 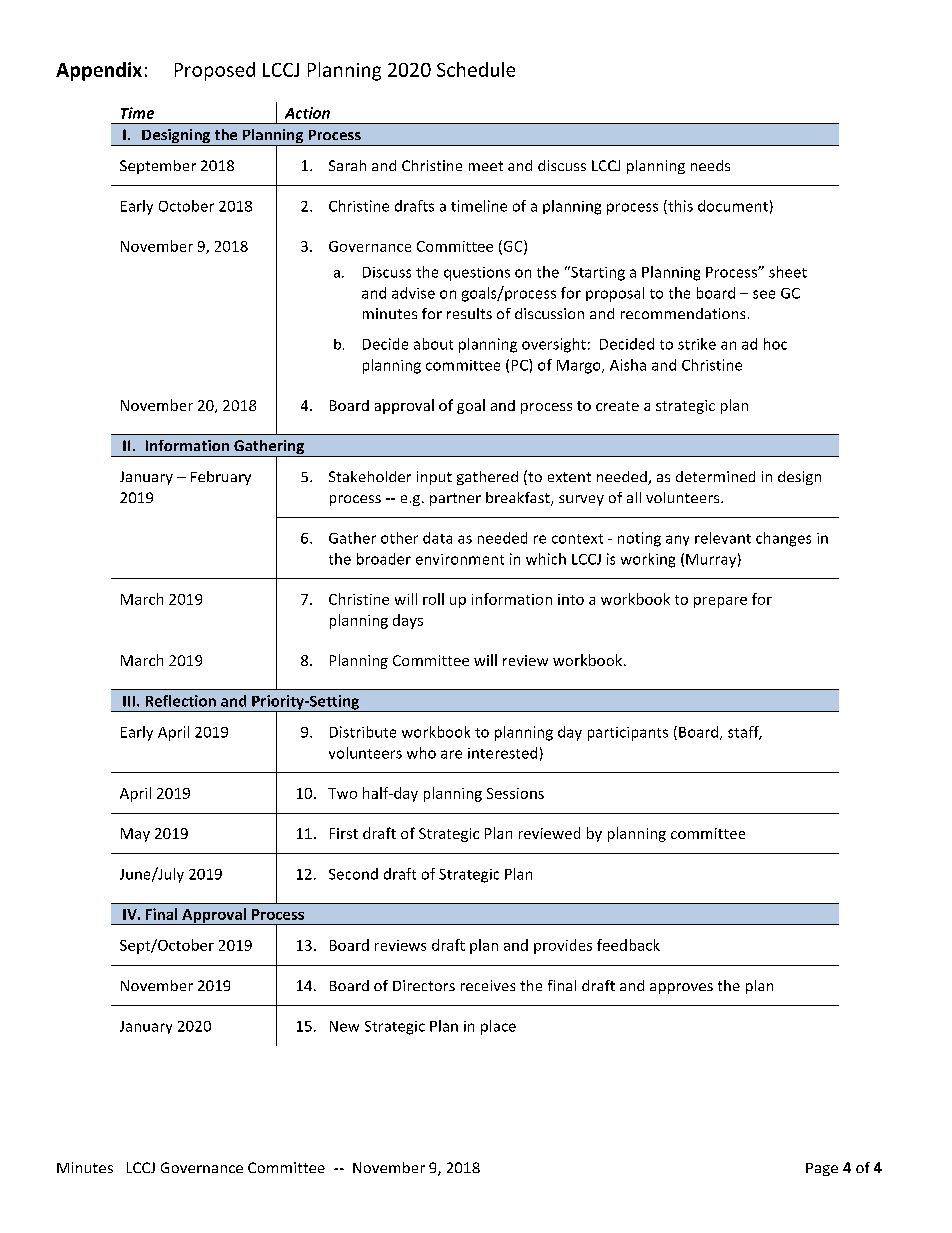 What do you see at coordinates (476, 69) in the document?
I see `Schedule` at bounding box center [476, 69].
